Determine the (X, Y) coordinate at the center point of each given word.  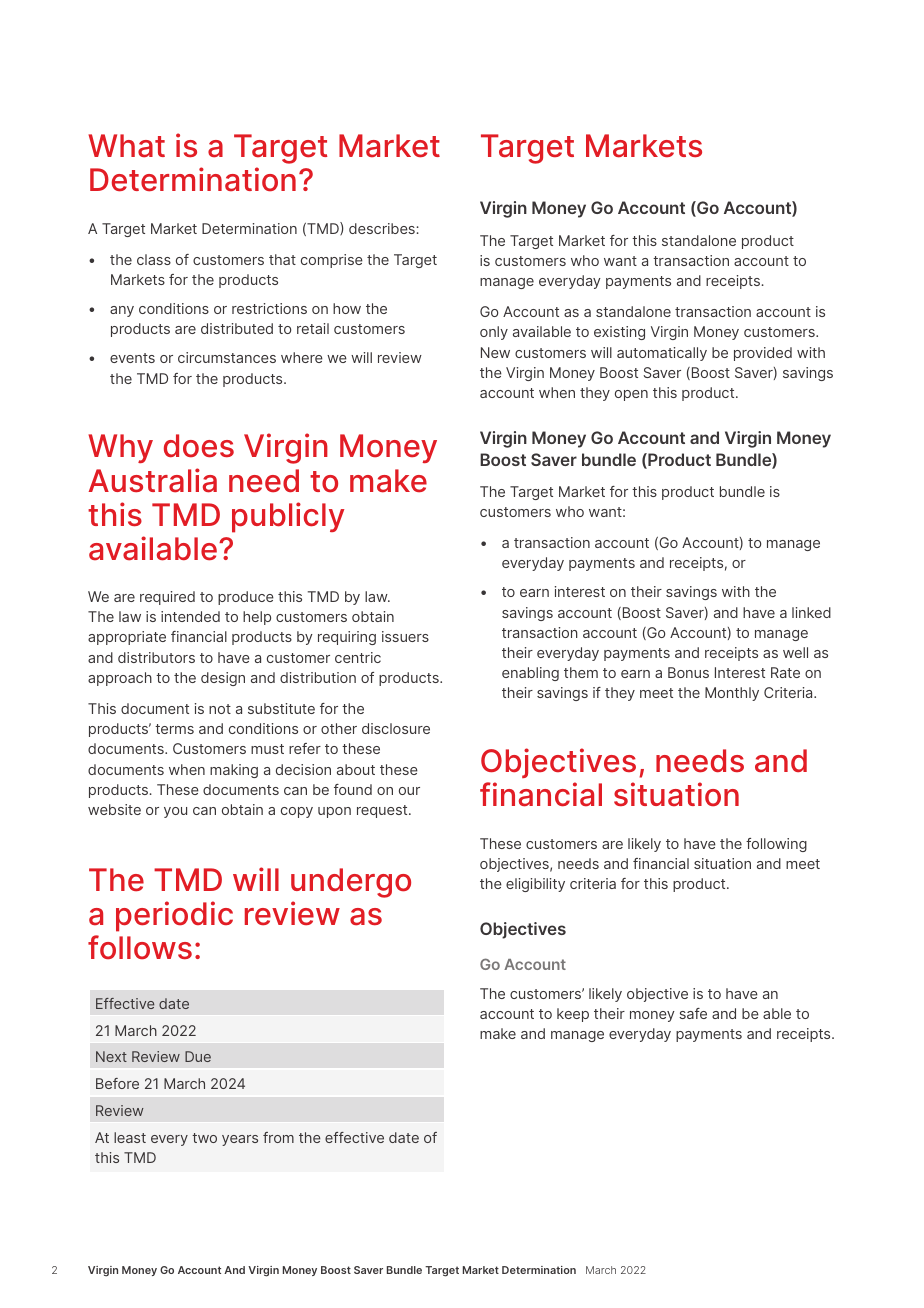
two (204, 1138)
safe (693, 1013)
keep (573, 1015)
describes (383, 228)
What (126, 146)
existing (619, 333)
